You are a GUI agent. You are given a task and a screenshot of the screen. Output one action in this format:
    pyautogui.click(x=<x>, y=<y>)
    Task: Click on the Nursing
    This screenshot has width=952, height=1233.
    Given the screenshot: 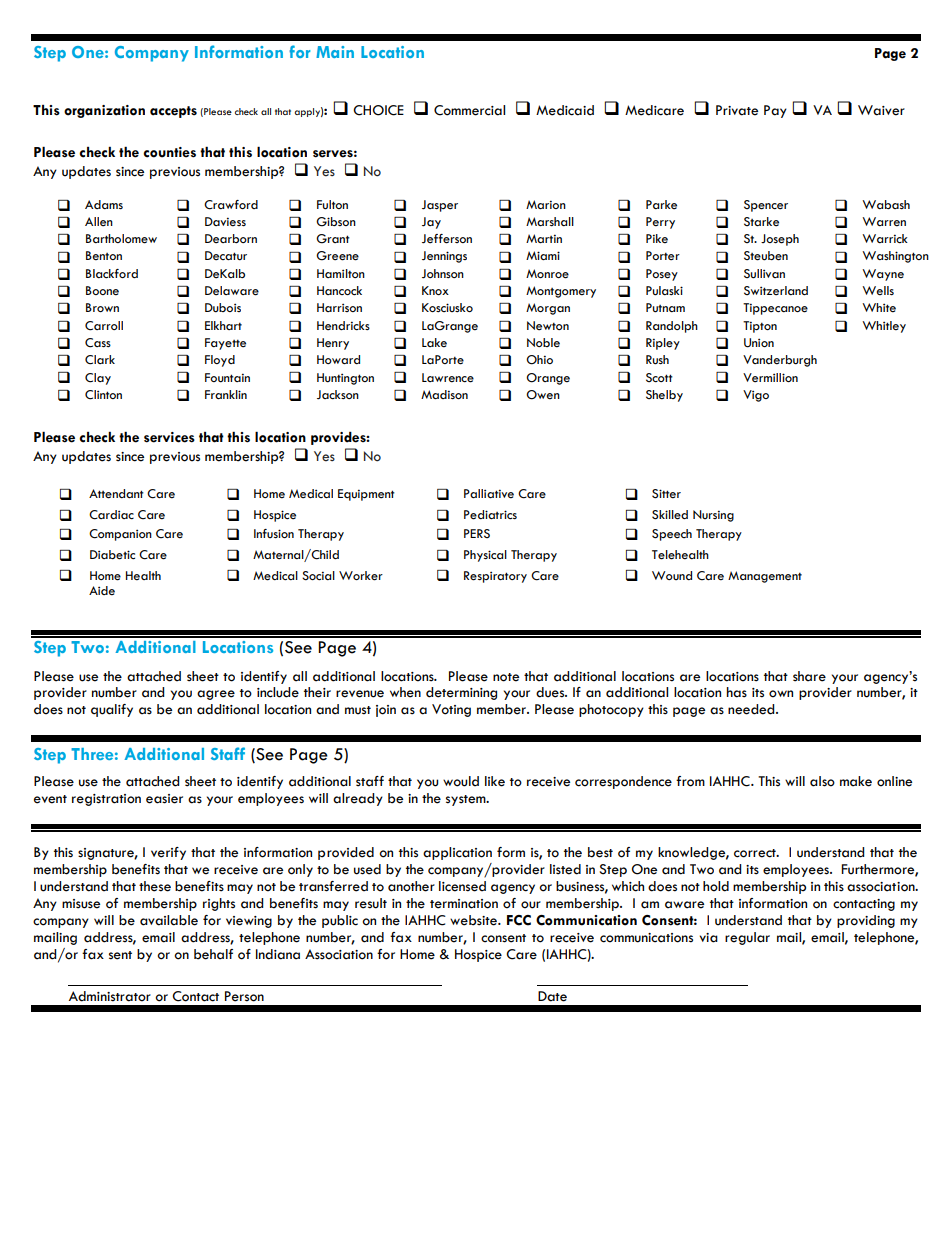 What is the action you would take?
    pyautogui.click(x=713, y=516)
